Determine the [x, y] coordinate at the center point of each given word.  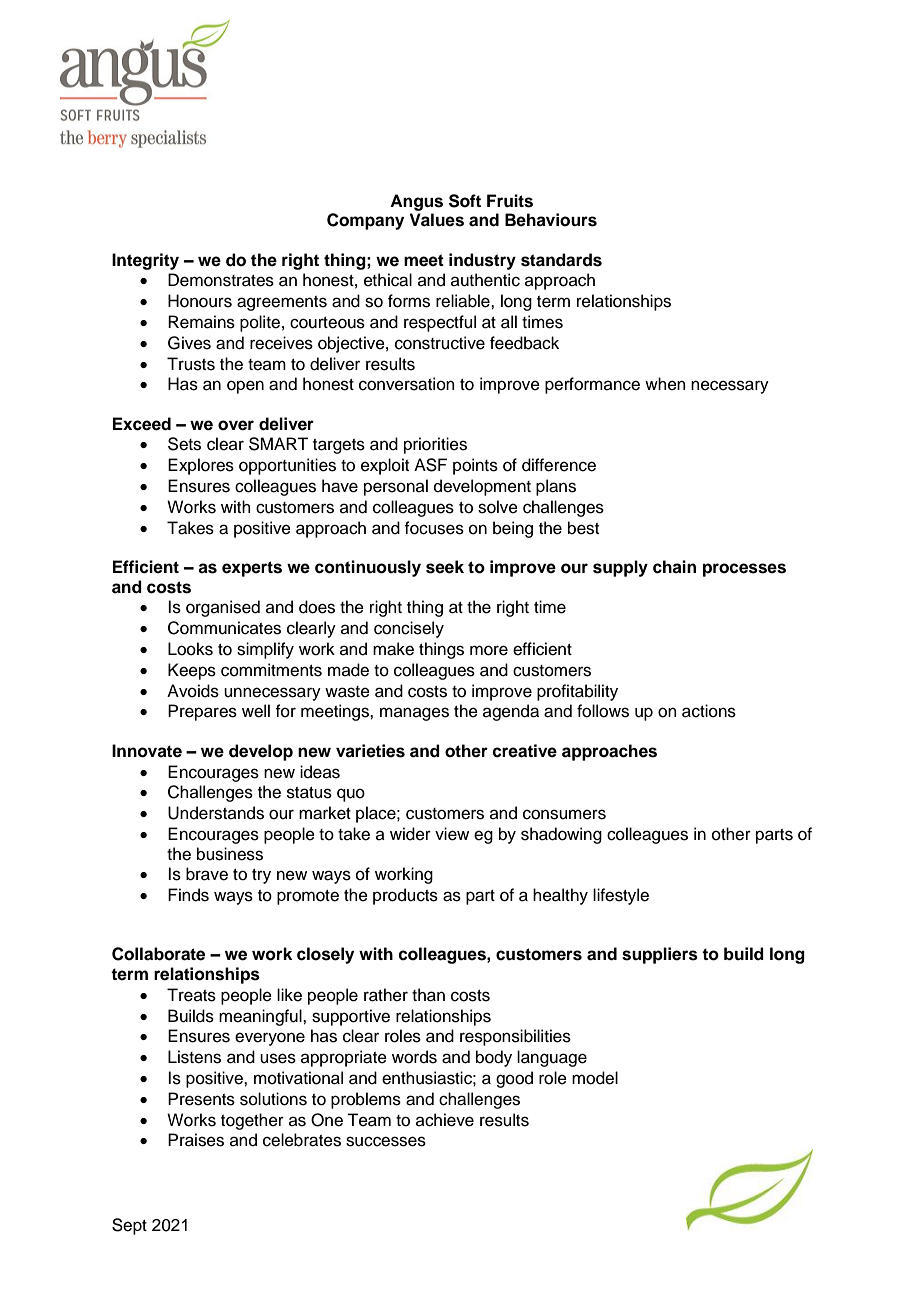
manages [414, 714]
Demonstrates [221, 280]
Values [436, 220]
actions [709, 711]
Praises [196, 1140]
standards [561, 260]
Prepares [202, 712]
